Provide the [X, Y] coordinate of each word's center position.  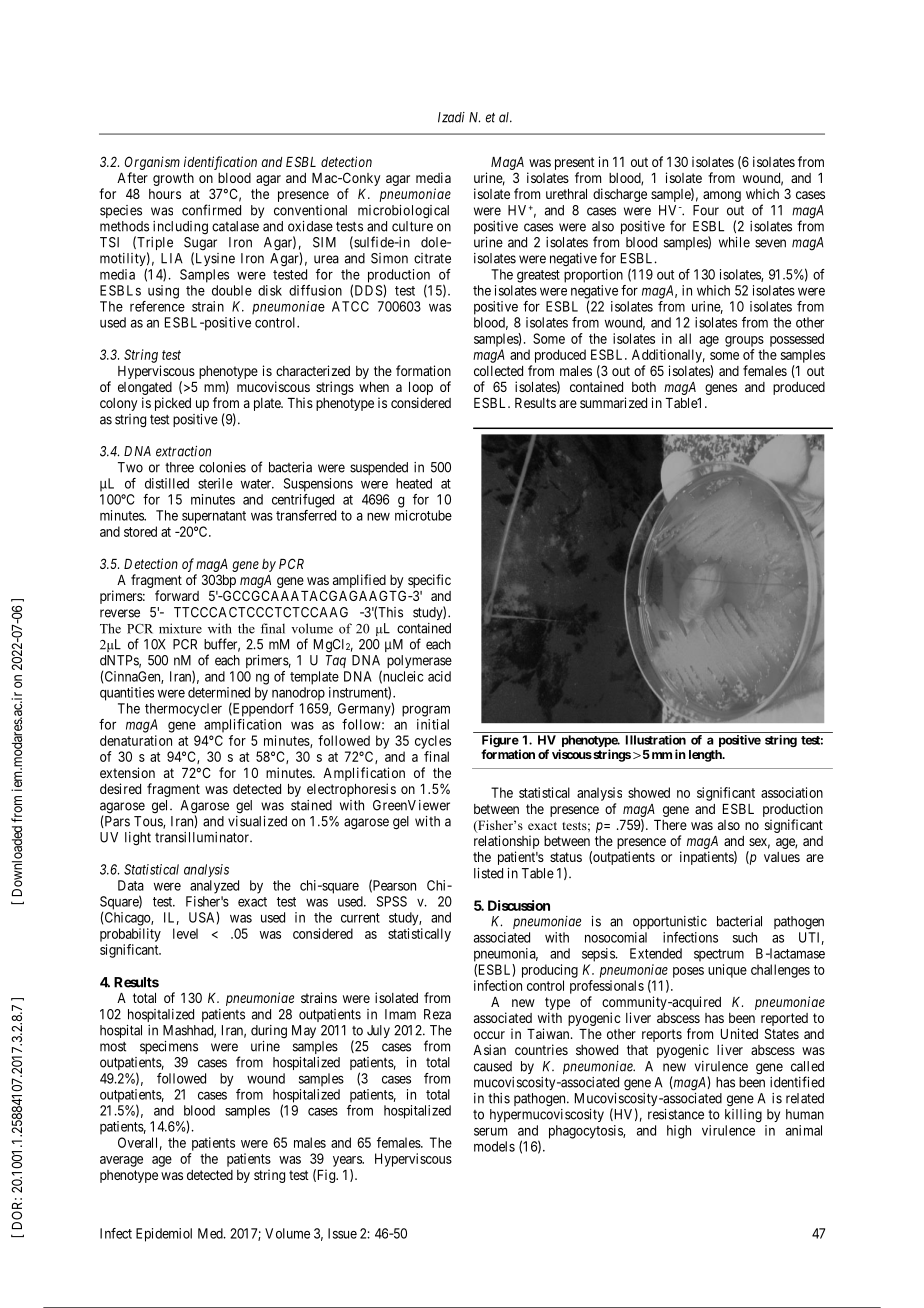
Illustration [656, 740]
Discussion [519, 905]
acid [439, 676]
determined [219, 692]
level [185, 933]
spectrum [719, 955]
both [644, 387]
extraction [183, 451]
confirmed [211, 210]
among [722, 196]
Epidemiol [164, 1235]
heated [414, 483]
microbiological [403, 212]
